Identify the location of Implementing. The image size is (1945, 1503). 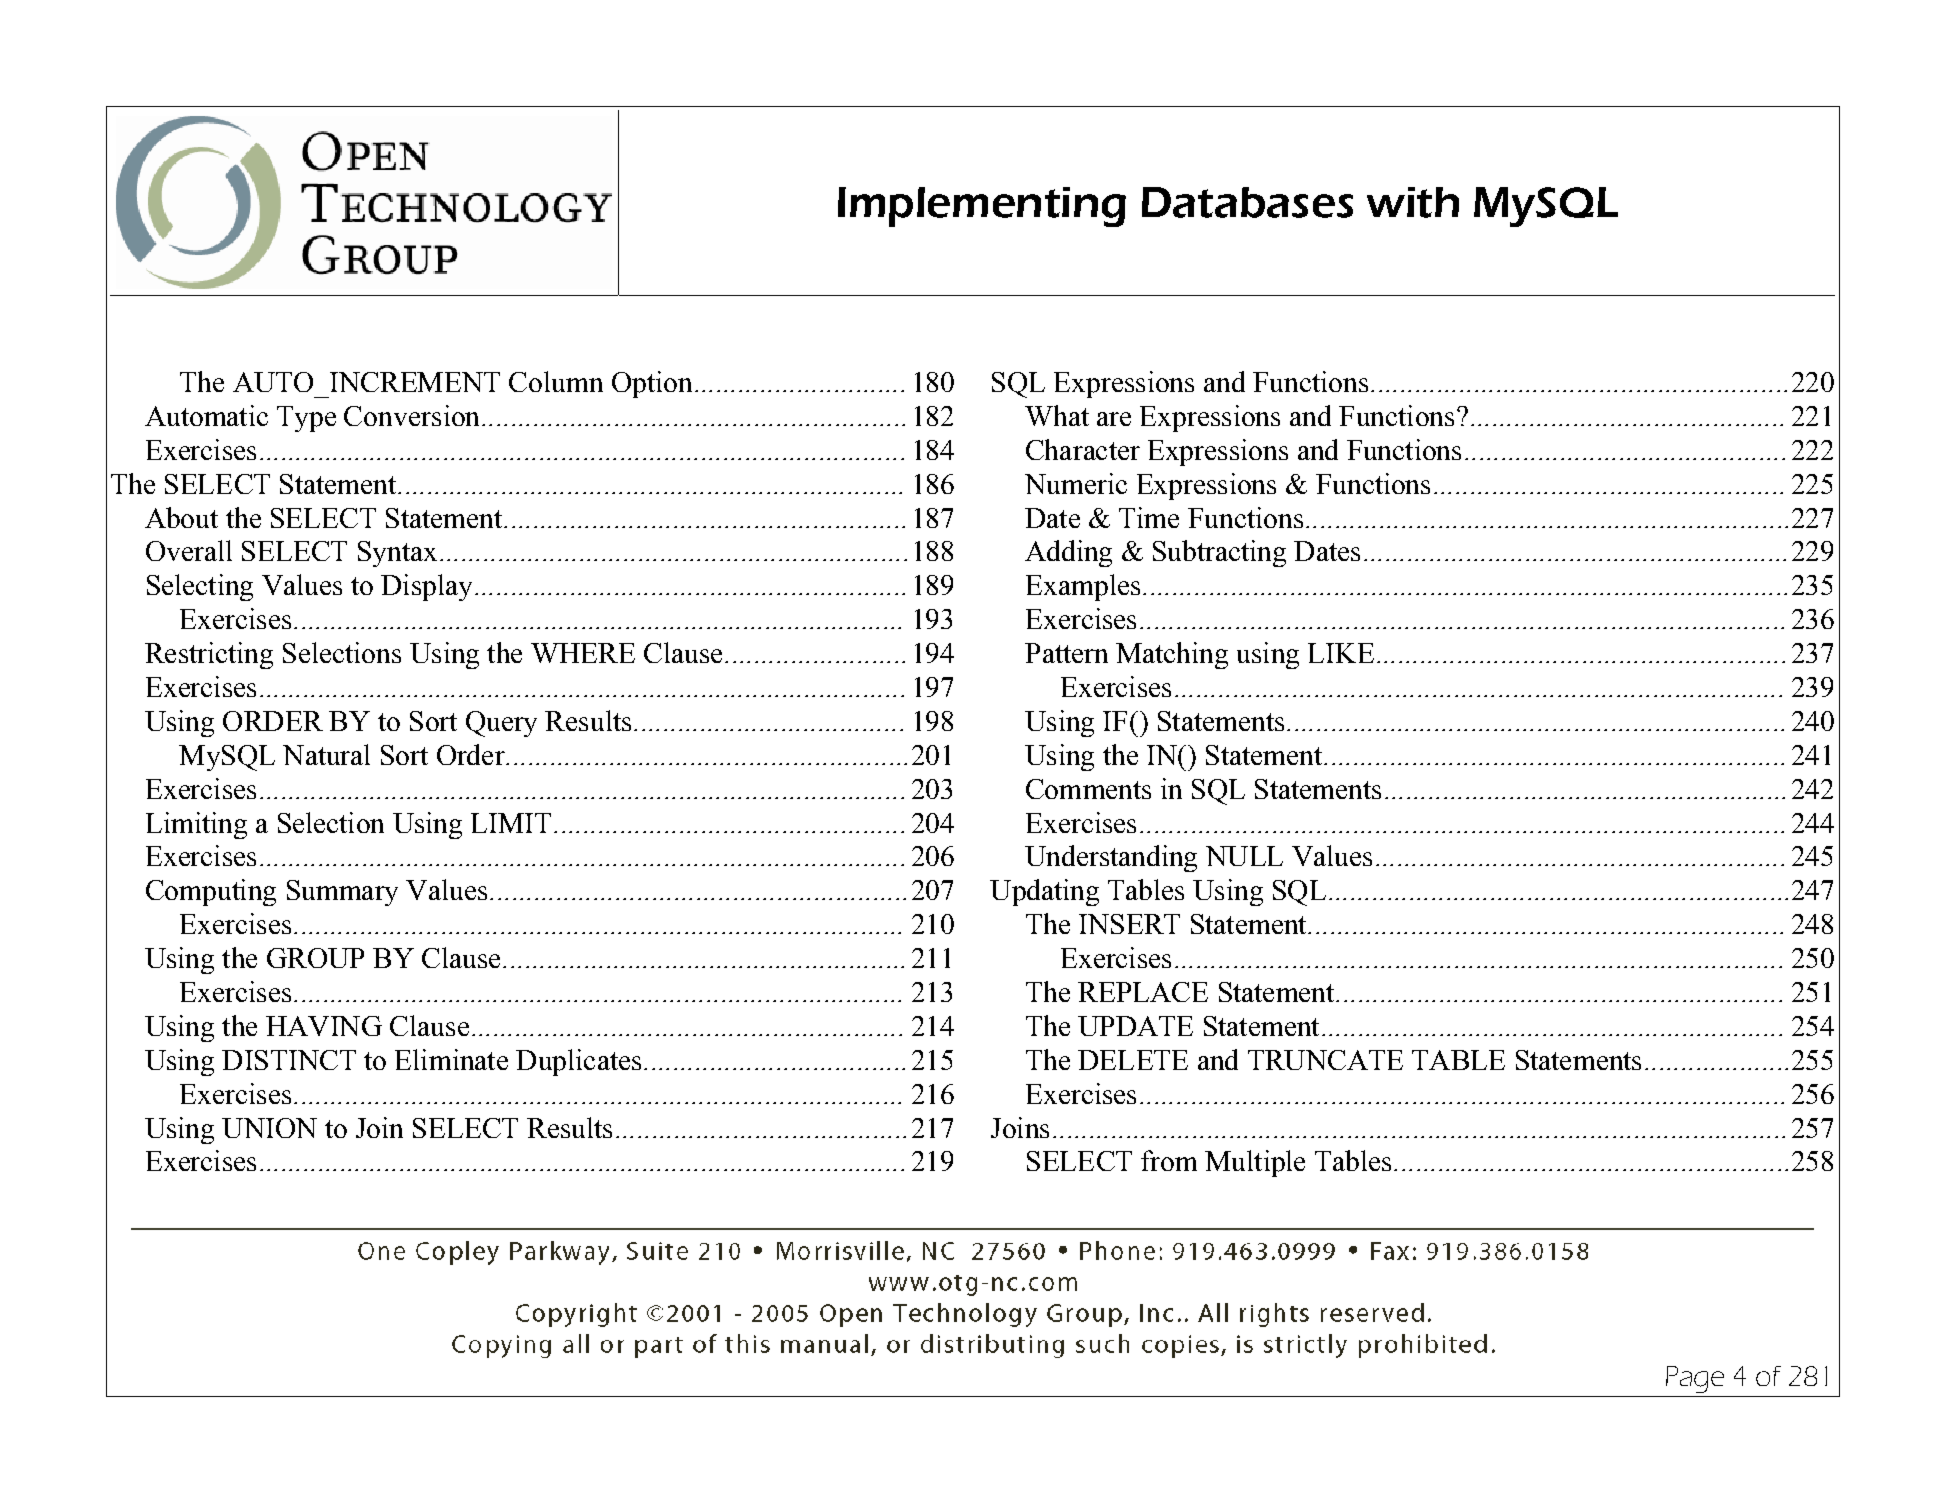
(982, 207).
